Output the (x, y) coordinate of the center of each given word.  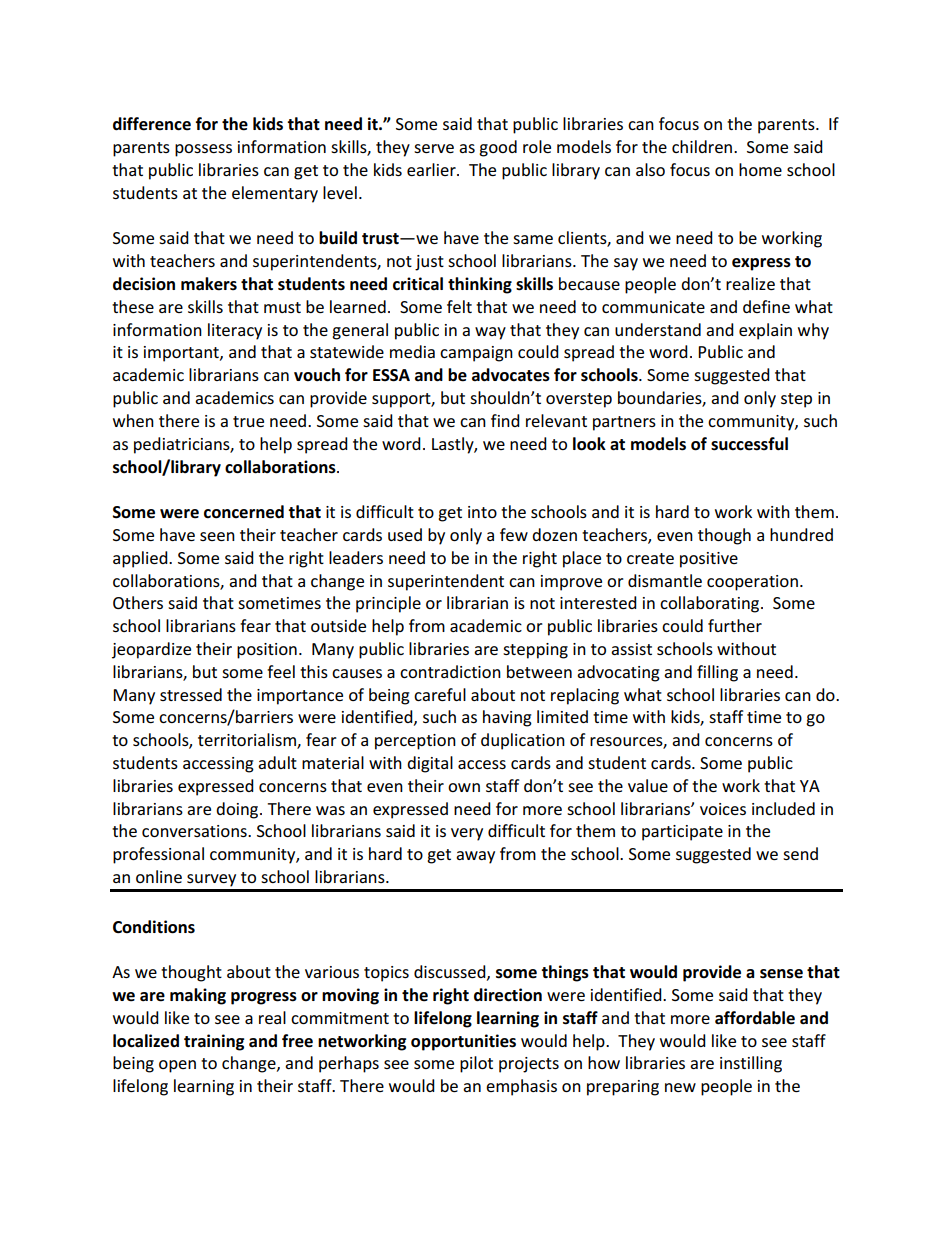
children (703, 146)
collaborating (711, 604)
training (214, 1042)
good (498, 148)
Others (138, 602)
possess (203, 150)
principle (388, 604)
